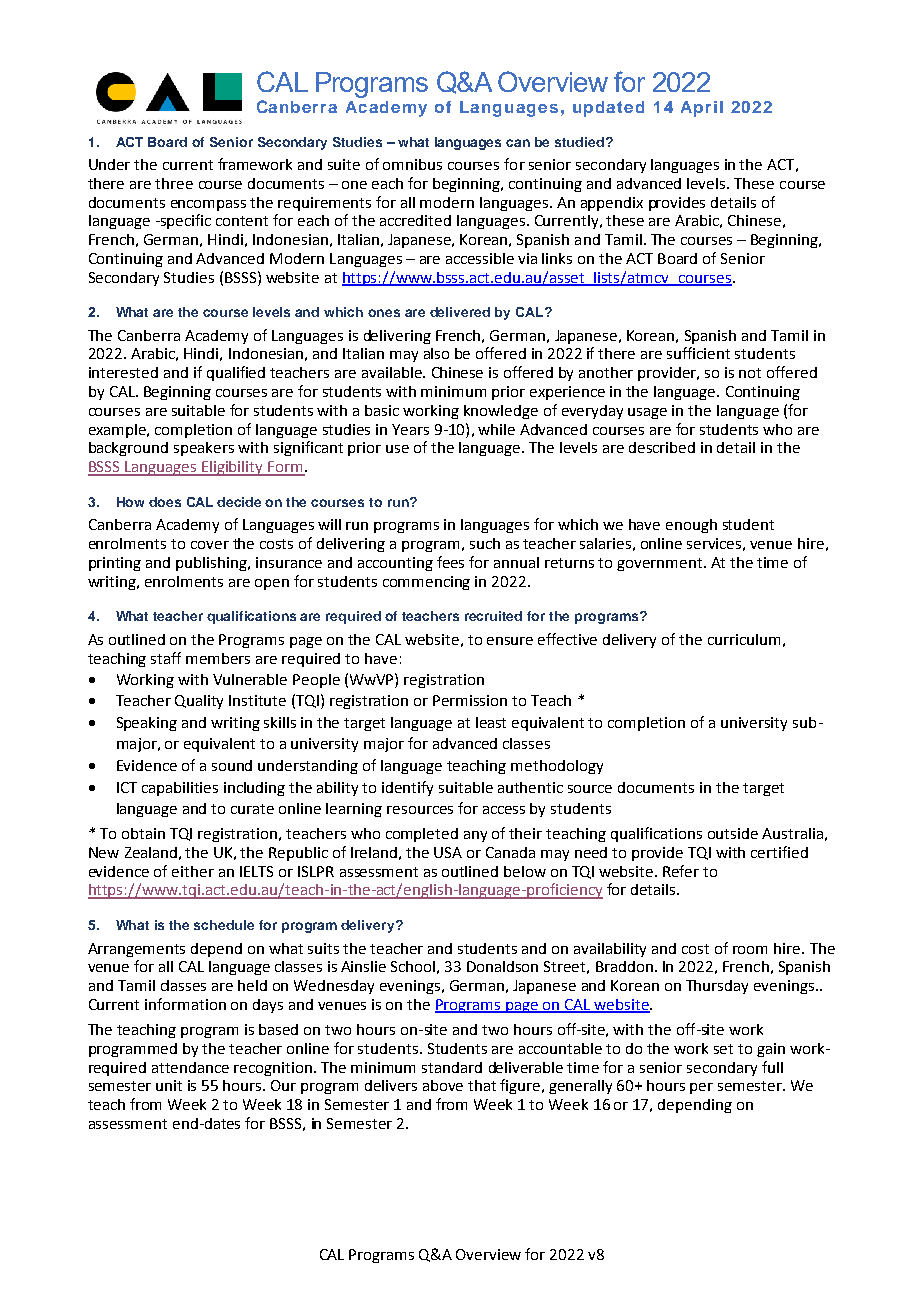 The height and width of the document is (1308, 924). I want to click on commencing, so click(426, 583).
